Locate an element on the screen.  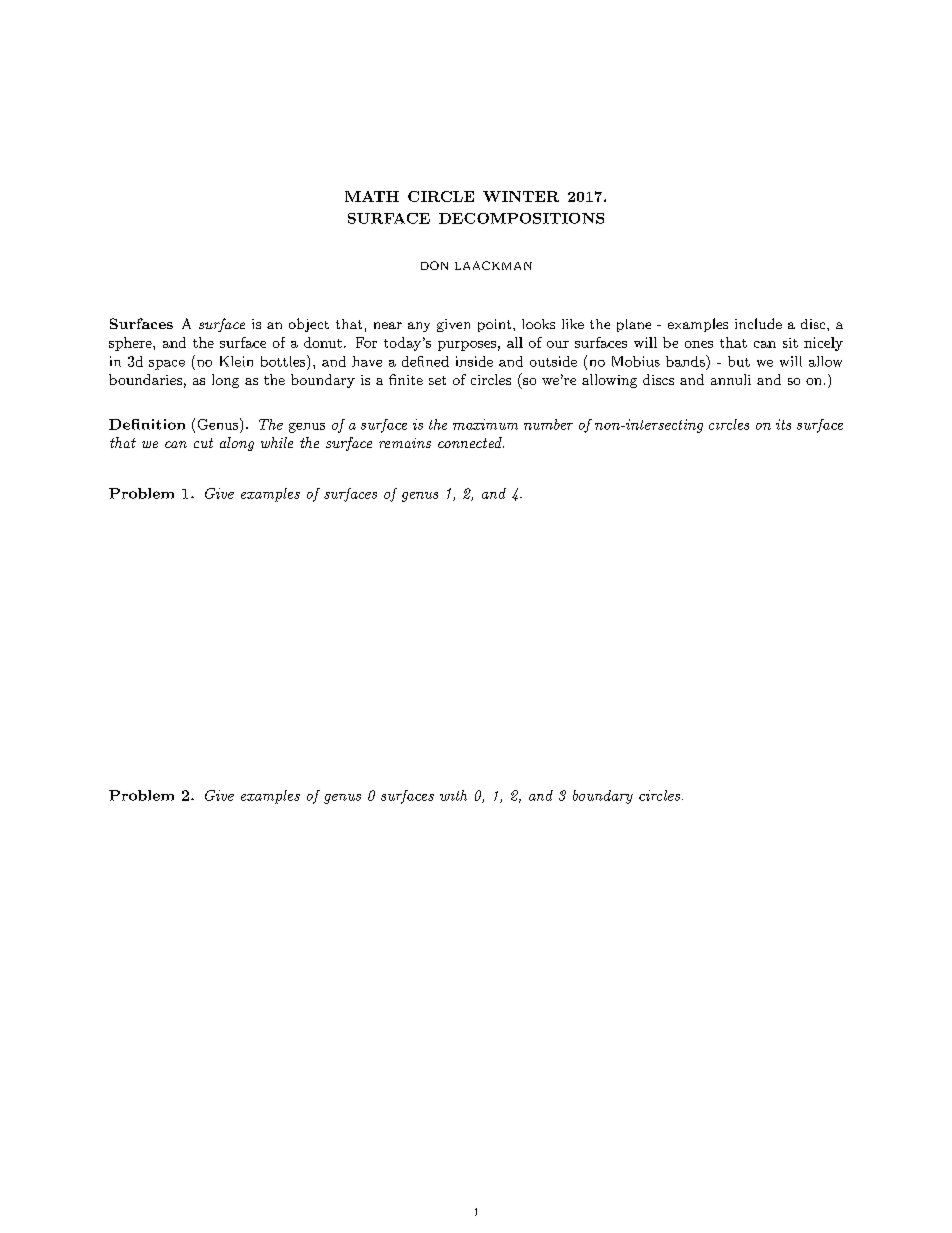
include is located at coordinates (758, 323).
